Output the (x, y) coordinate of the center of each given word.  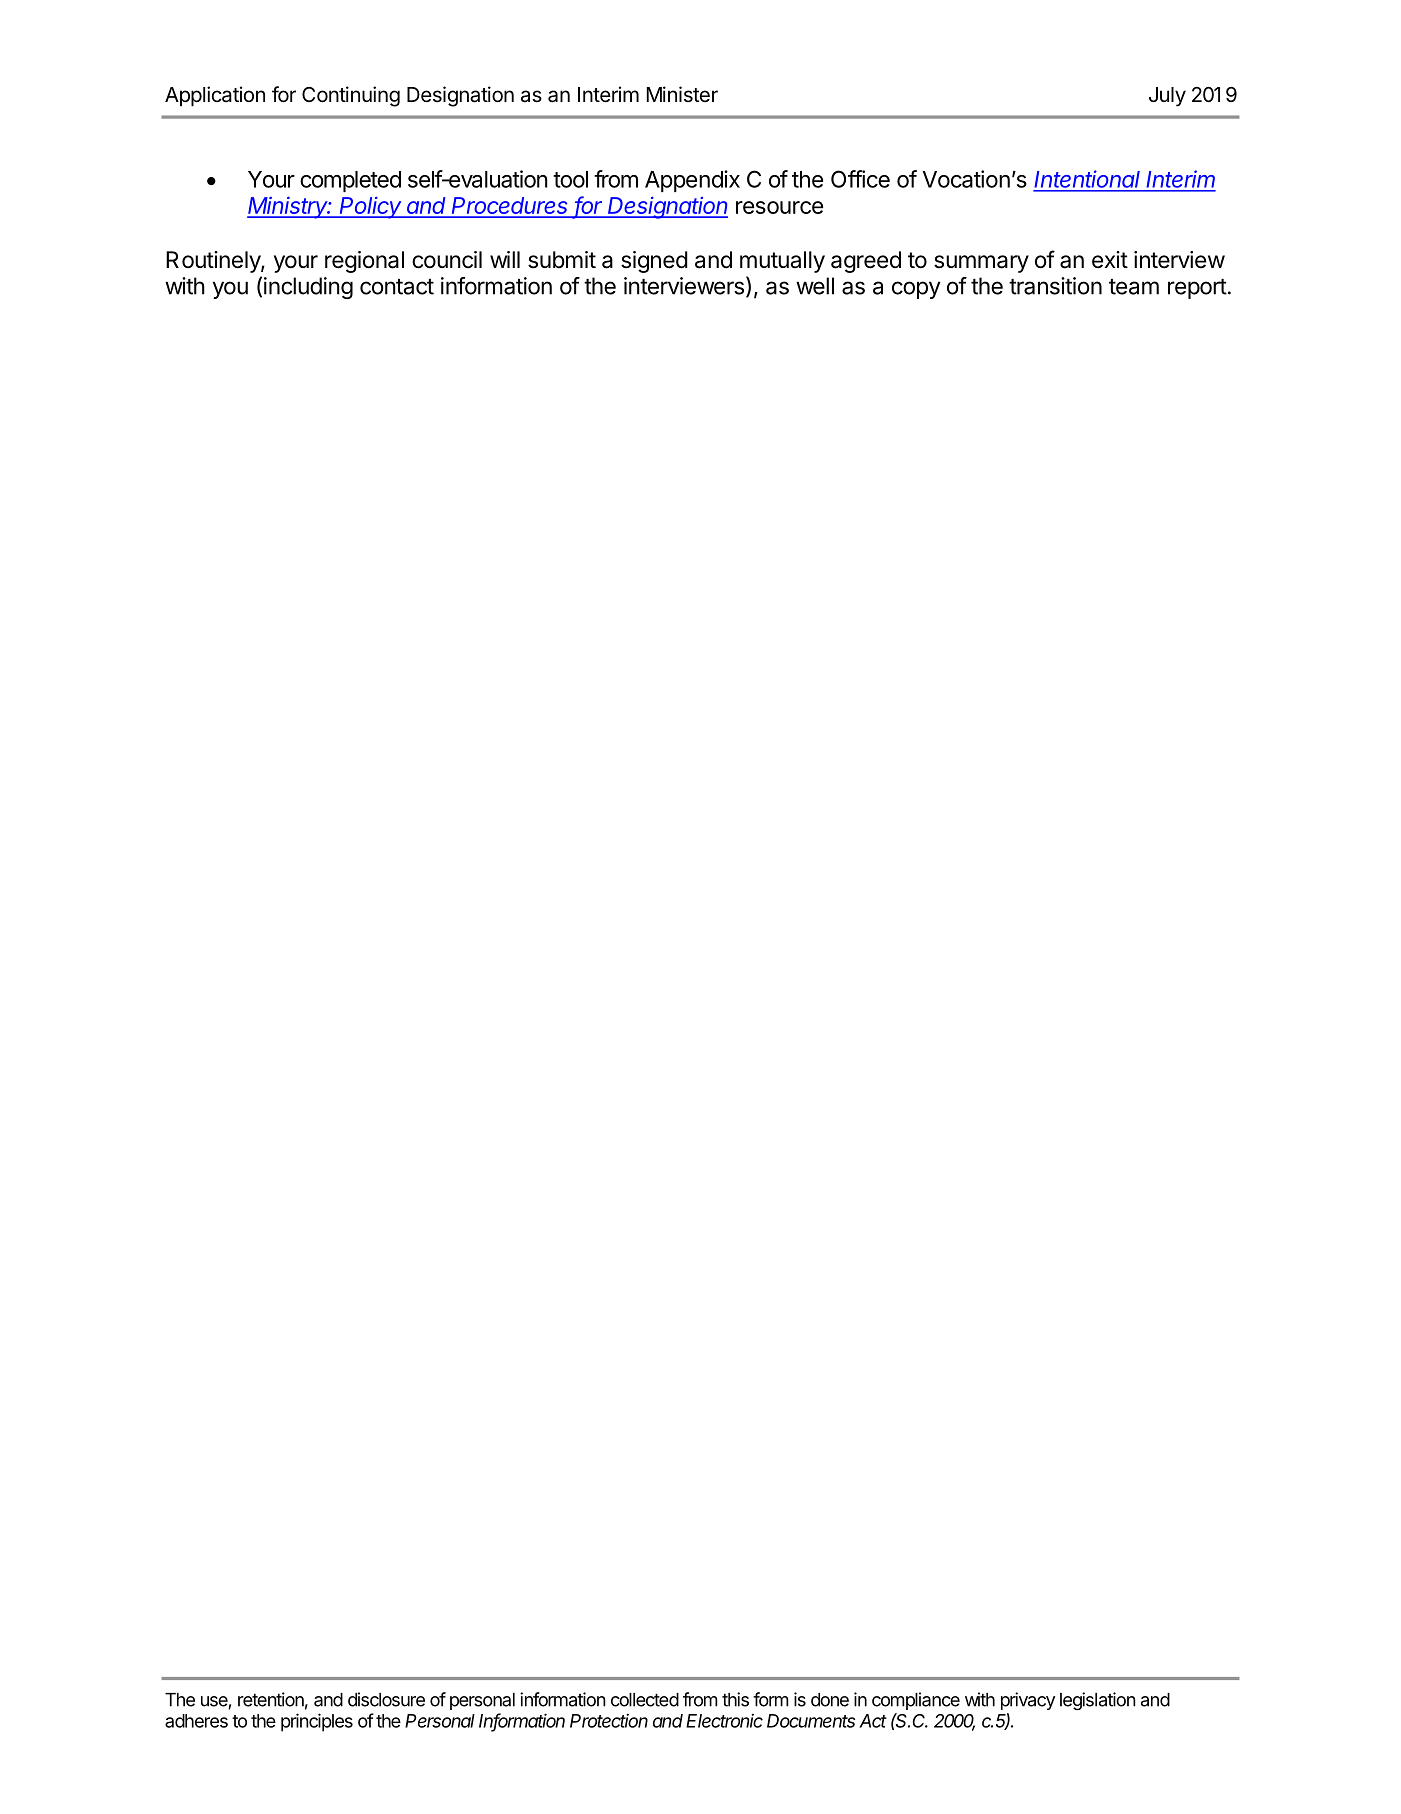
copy (916, 290)
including (308, 288)
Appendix (692, 181)
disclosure (386, 1699)
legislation (1098, 1701)
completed (350, 181)
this (735, 1699)
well (815, 286)
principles (317, 1722)
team (1134, 287)
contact (397, 287)
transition (1055, 286)
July (1167, 97)
